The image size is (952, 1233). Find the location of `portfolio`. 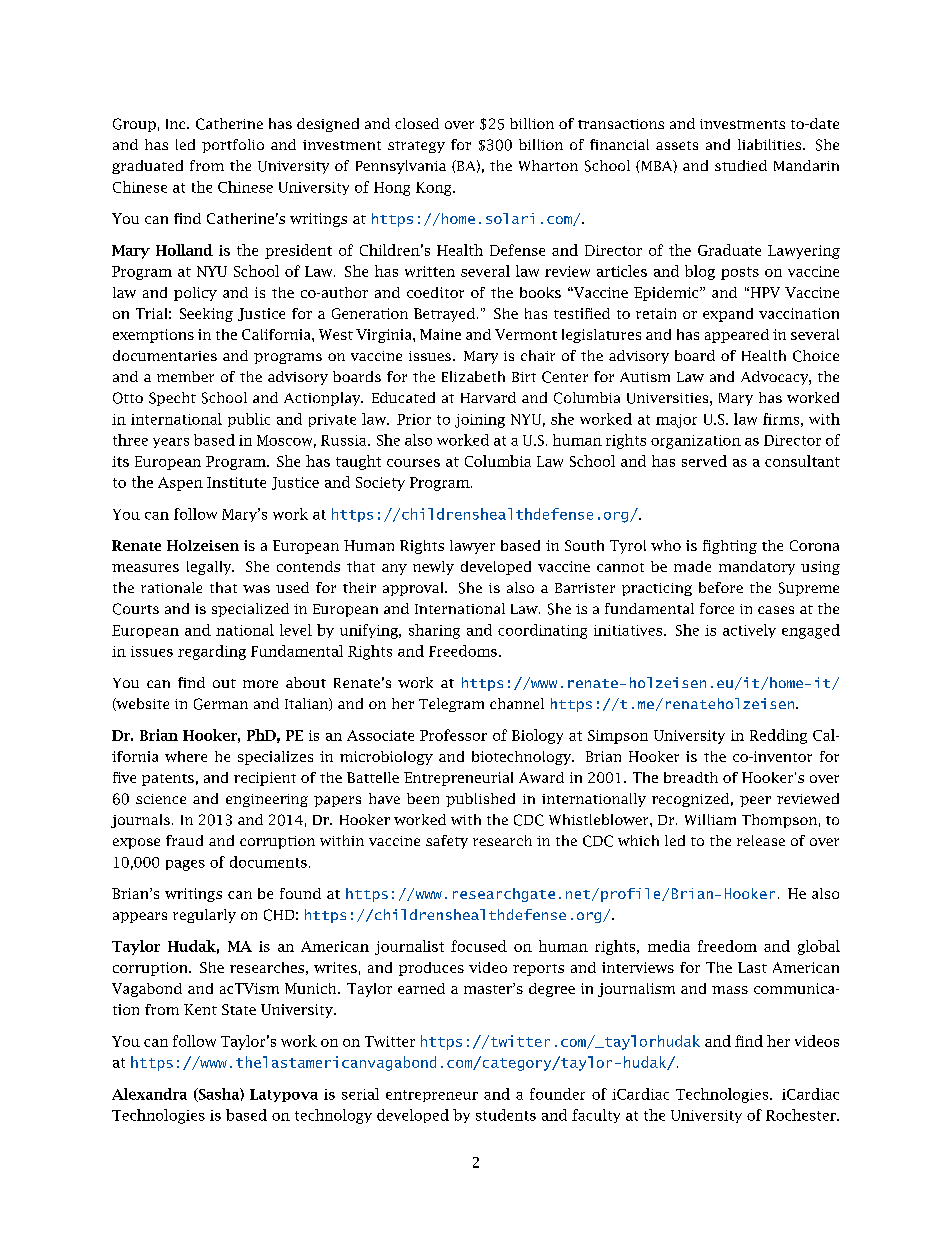

portfolio is located at coordinates (233, 146).
